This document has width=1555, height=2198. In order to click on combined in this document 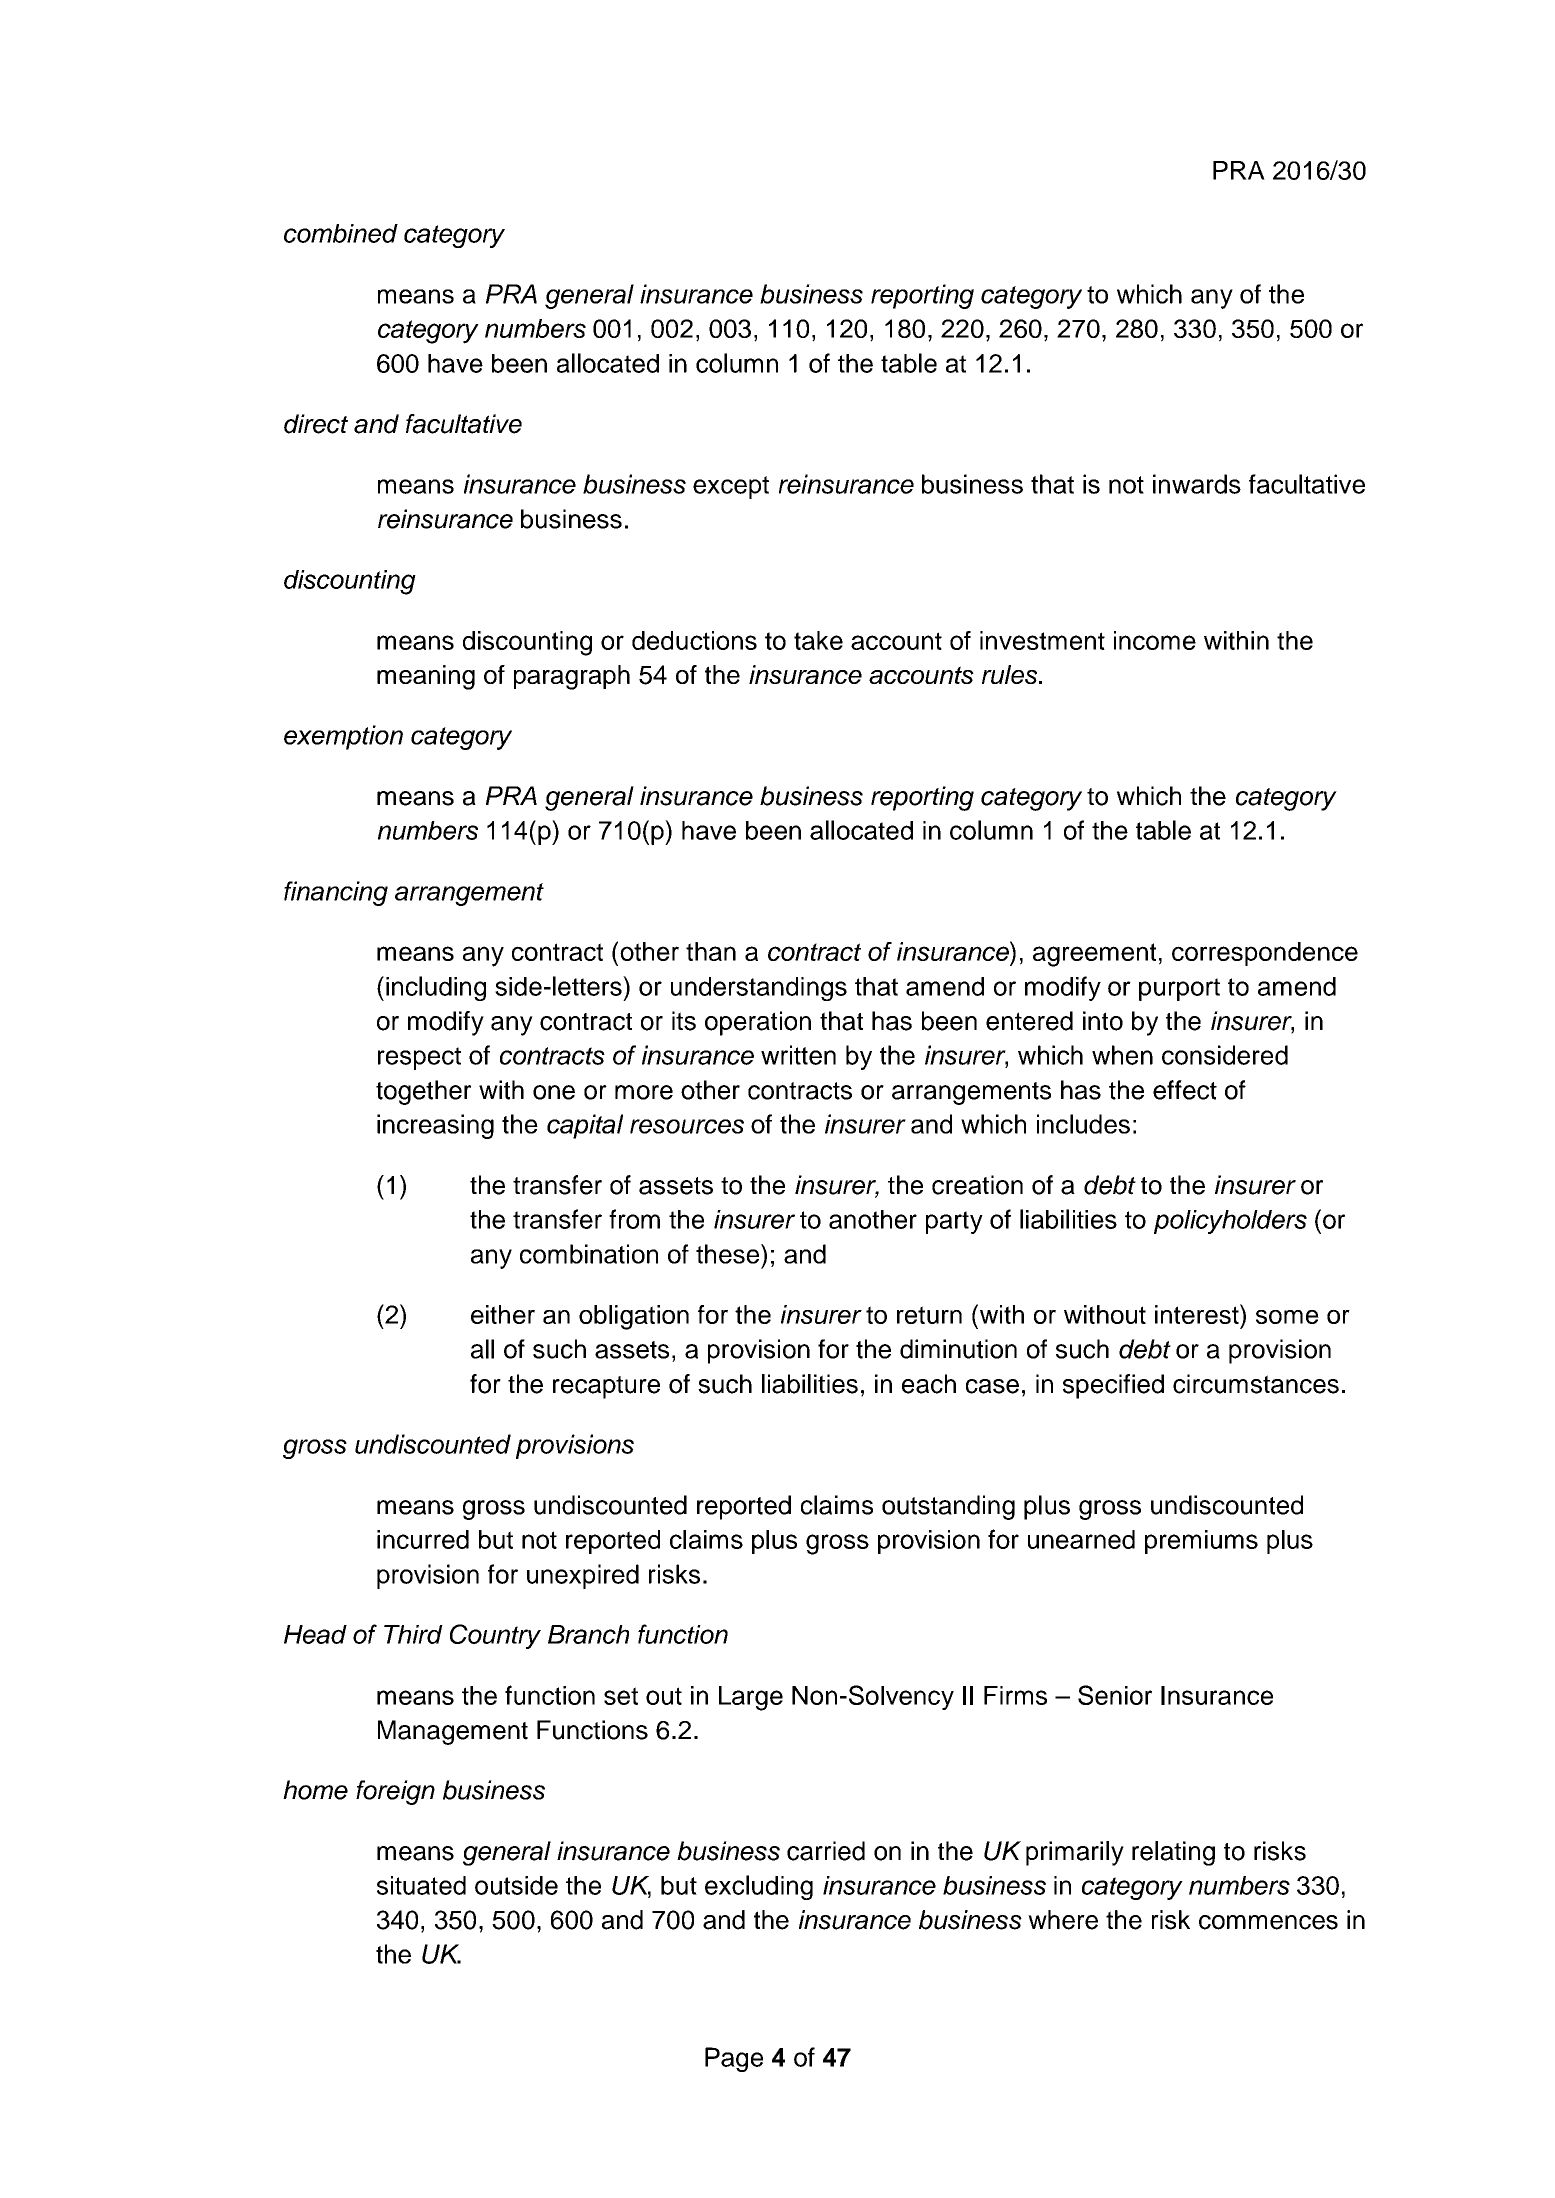, I will do `click(341, 233)`.
